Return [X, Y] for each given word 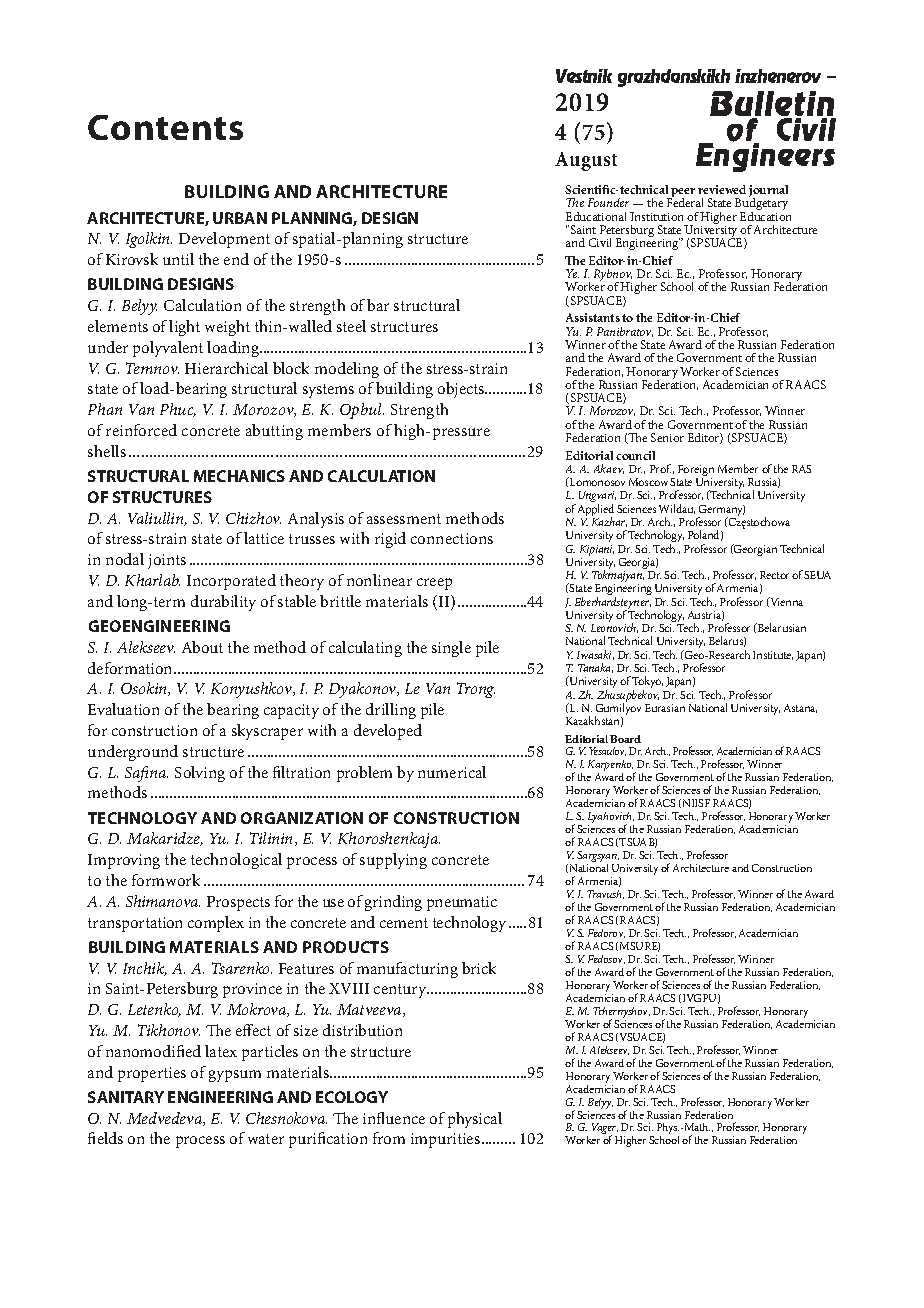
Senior [667, 437]
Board [625, 739]
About [202, 647]
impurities [445, 1140]
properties [152, 1074]
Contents [165, 127]
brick [479, 968]
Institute [773, 655]
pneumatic [462, 903]
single [451, 649]
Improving [124, 861]
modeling [347, 370]
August [586, 161]
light [184, 328]
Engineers [765, 156]
